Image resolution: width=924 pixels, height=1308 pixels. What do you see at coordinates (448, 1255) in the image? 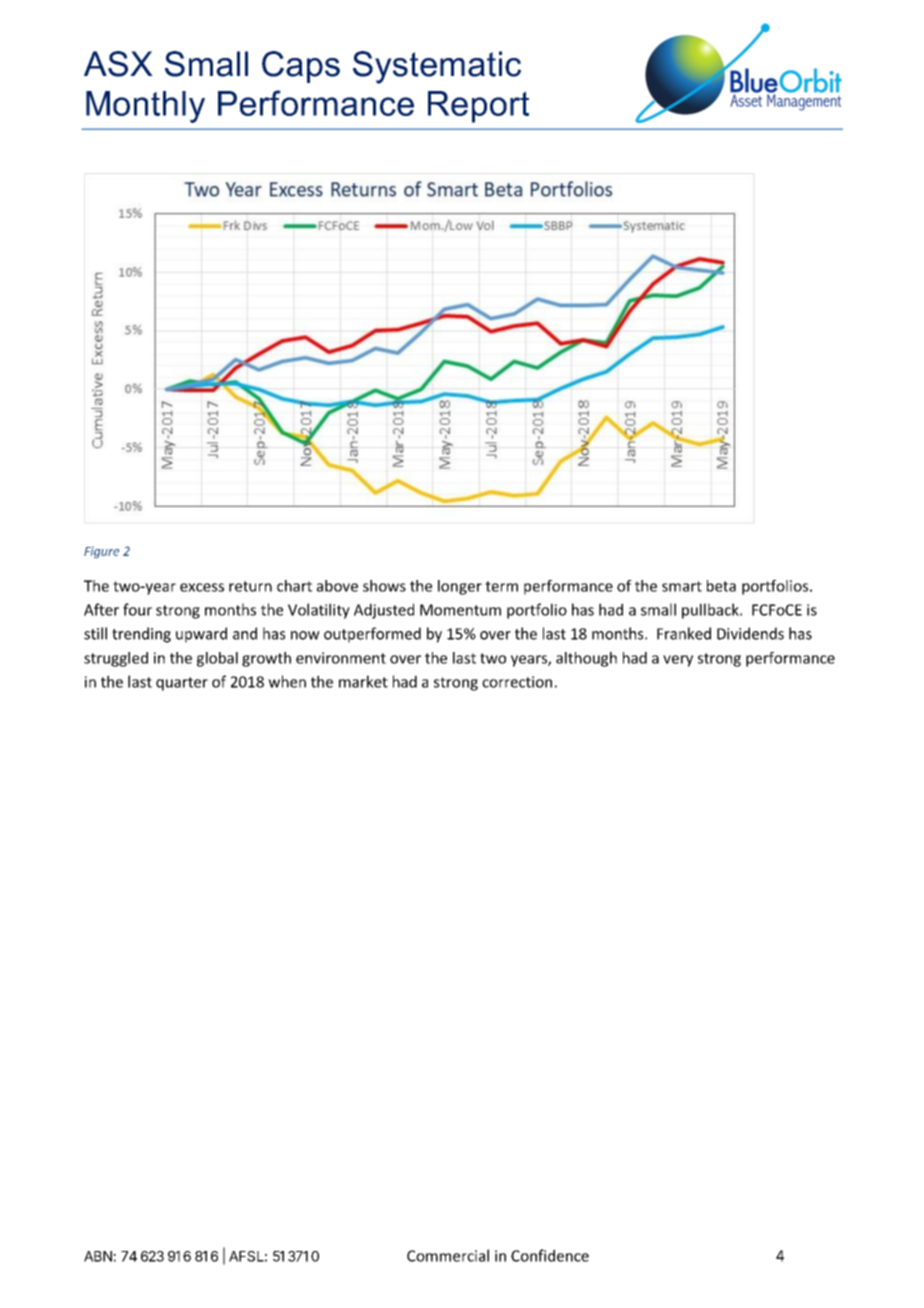
I see `Commercial` at bounding box center [448, 1255].
